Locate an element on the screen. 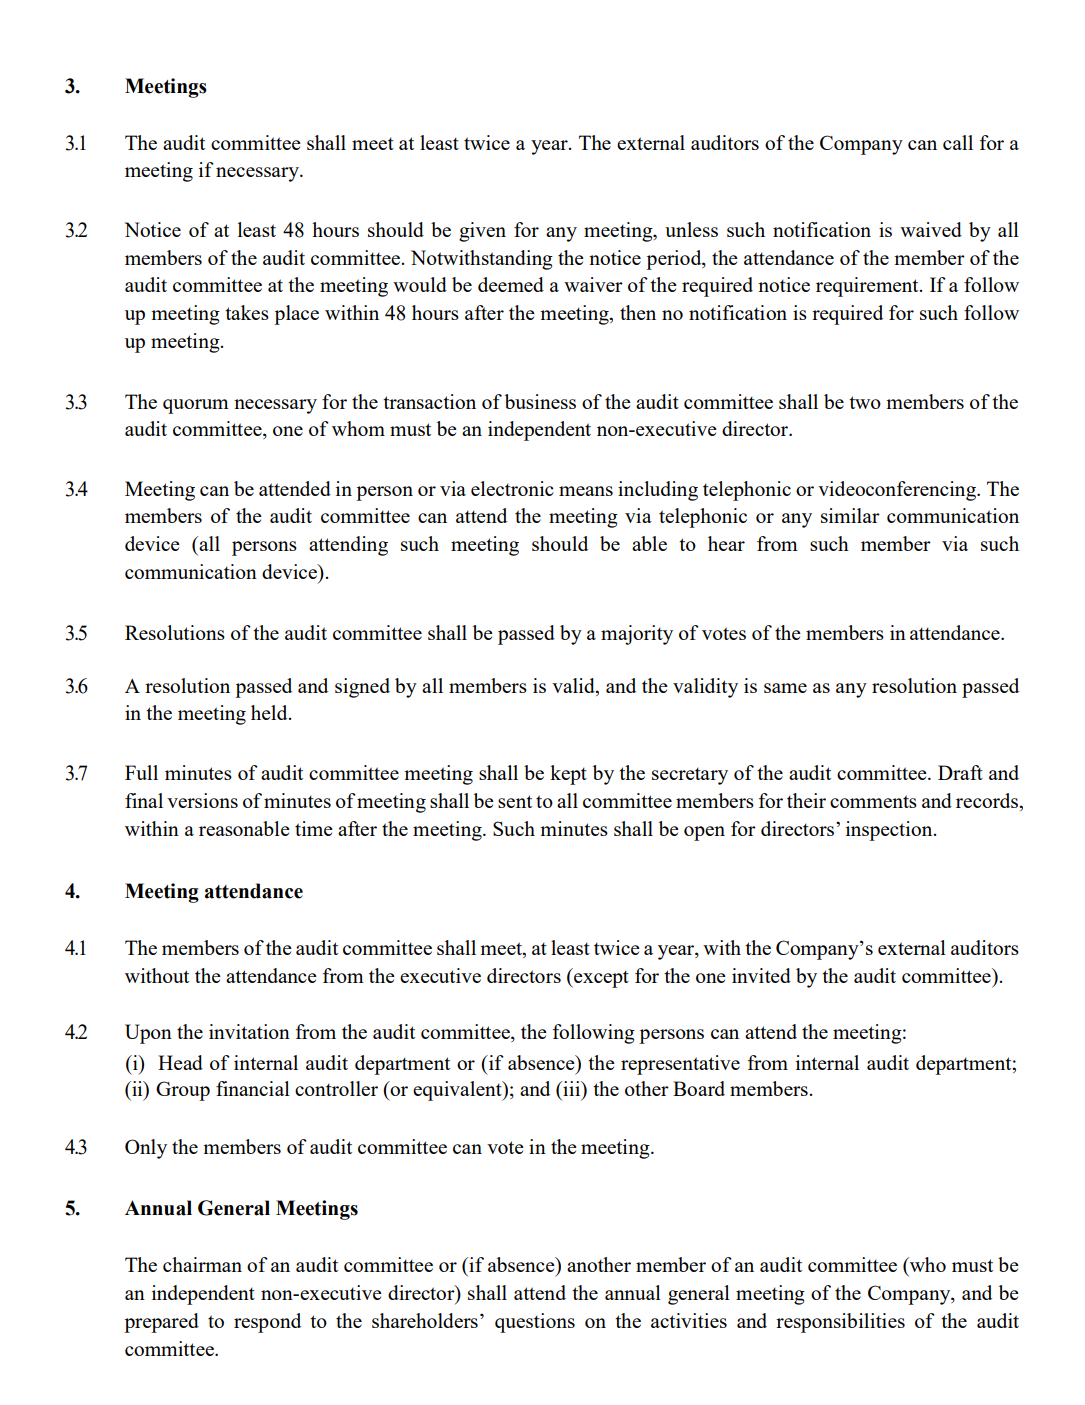  chairman is located at coordinates (202, 1264).
